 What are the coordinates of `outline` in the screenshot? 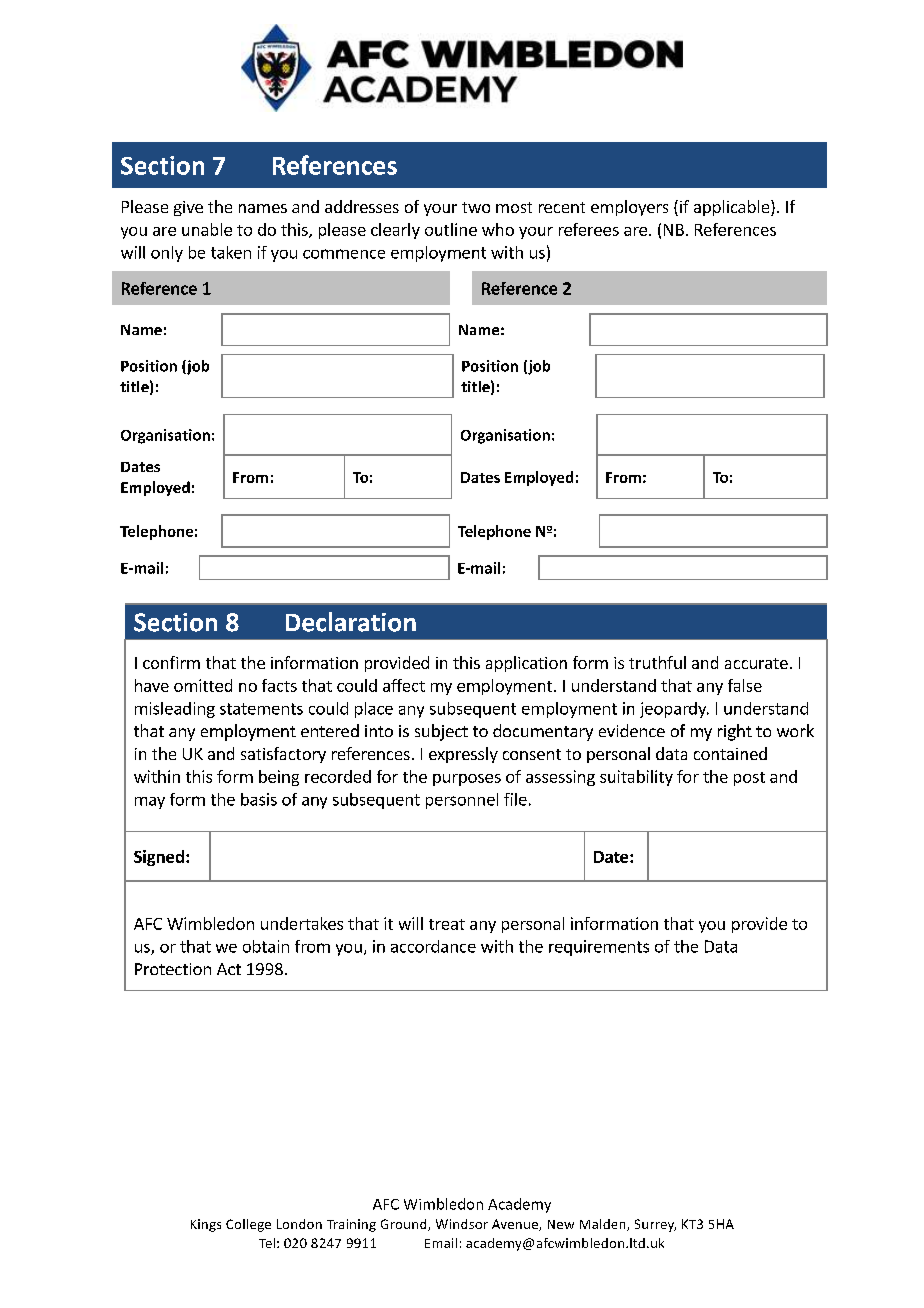 It's located at (451, 229).
